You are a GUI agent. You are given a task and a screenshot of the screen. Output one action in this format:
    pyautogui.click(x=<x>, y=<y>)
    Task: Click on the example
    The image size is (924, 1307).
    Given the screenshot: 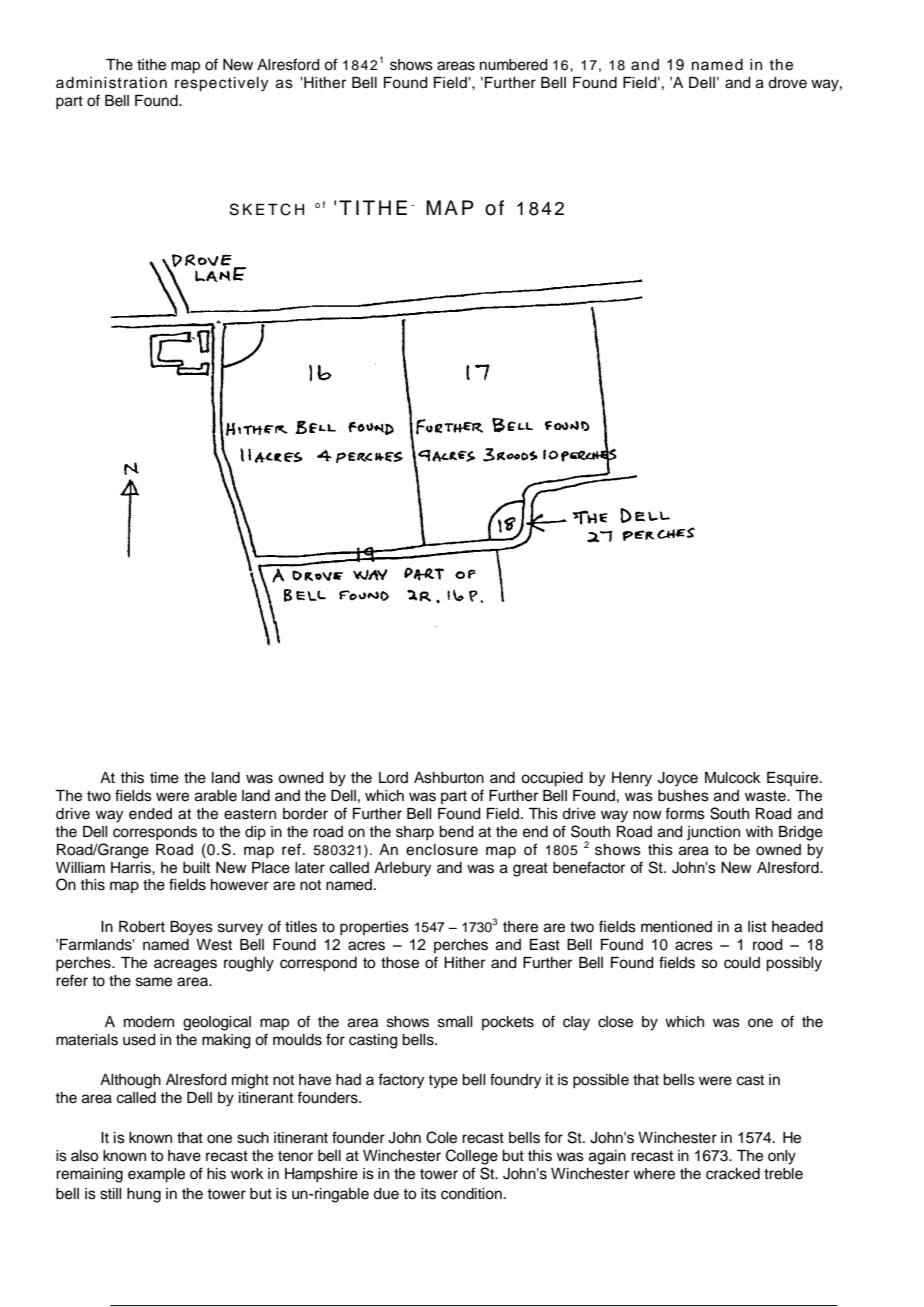 What is the action you would take?
    pyautogui.click(x=156, y=1175)
